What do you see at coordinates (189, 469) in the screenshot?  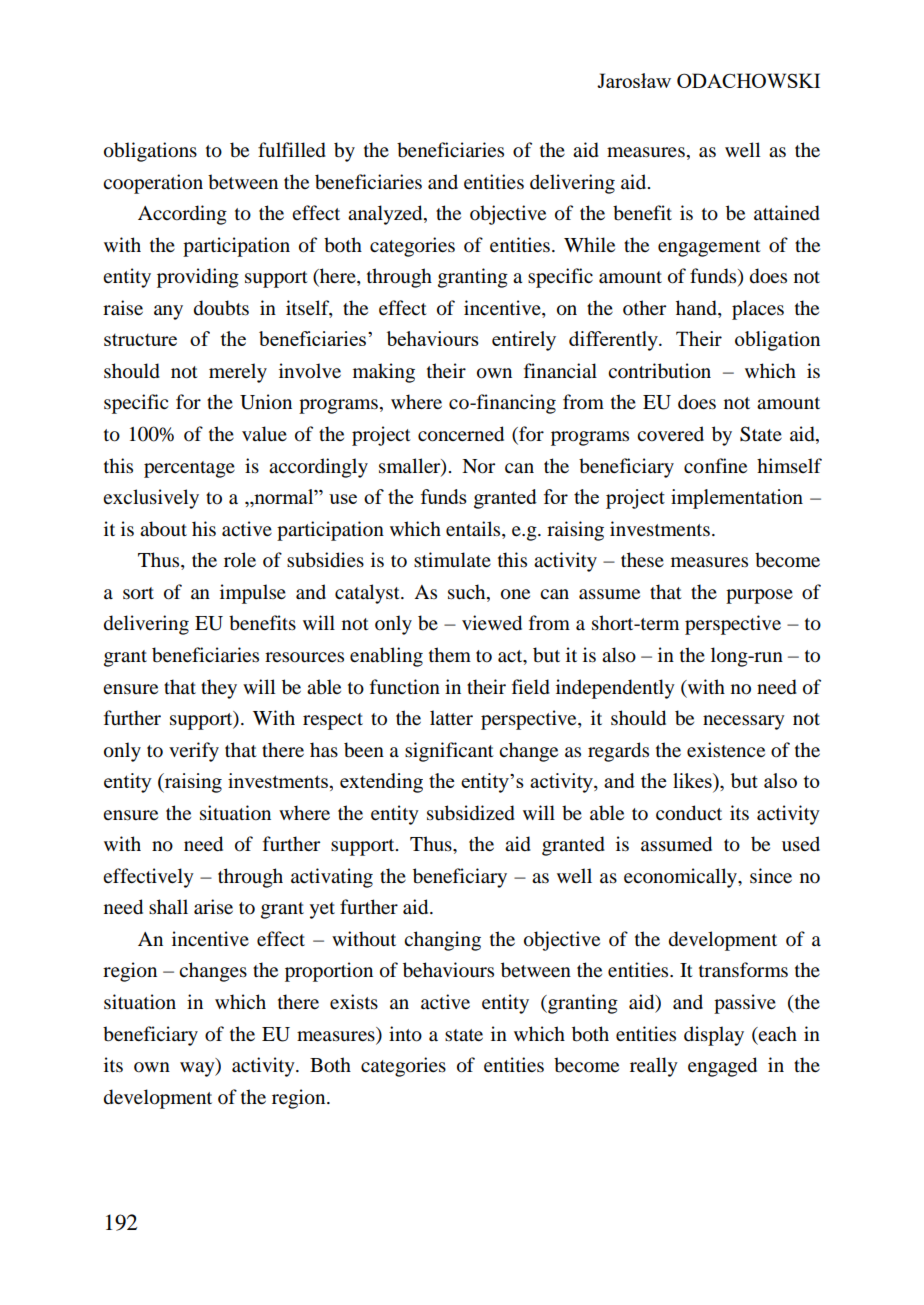 I see `percentage` at bounding box center [189, 469].
